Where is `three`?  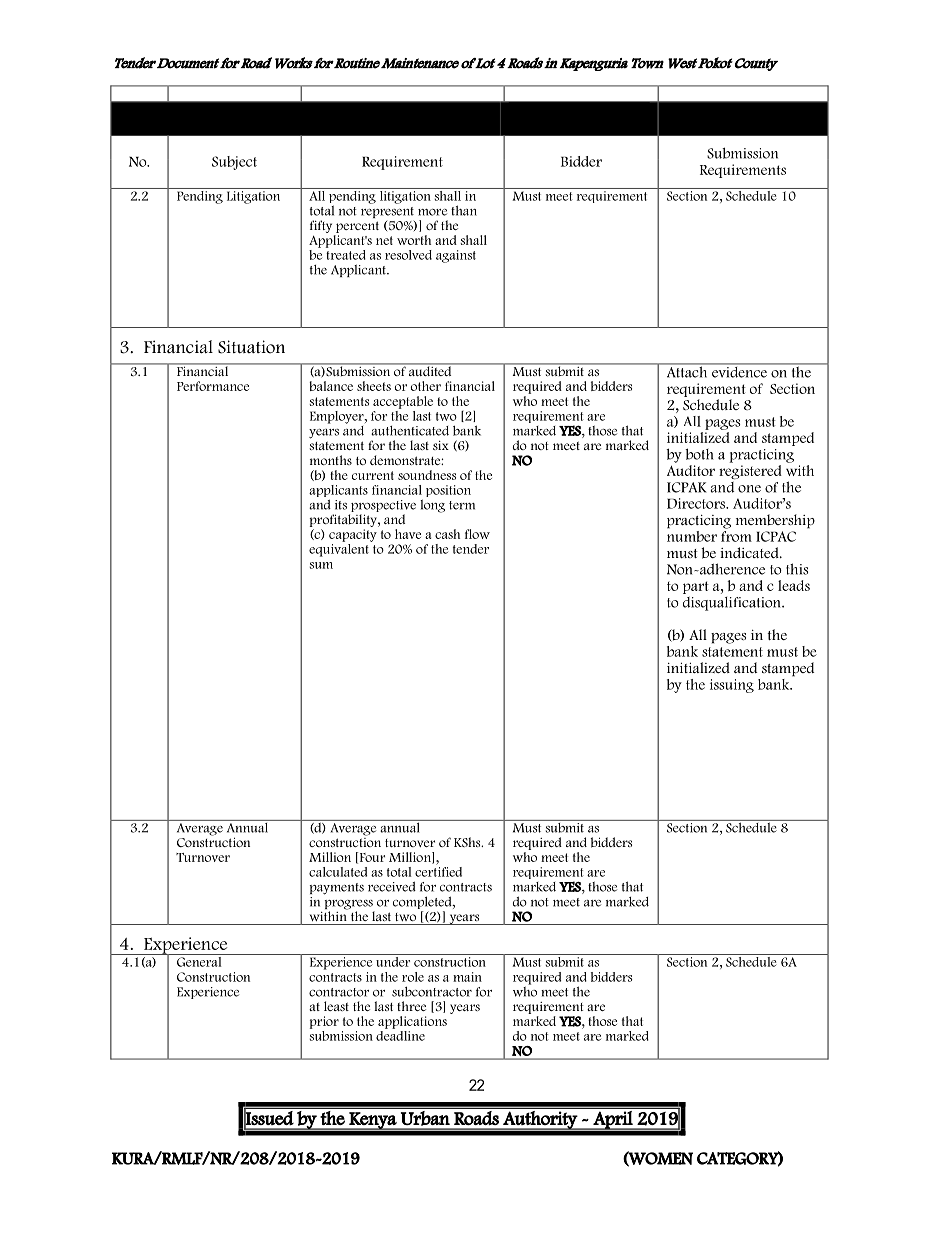
three is located at coordinates (411, 1006).
